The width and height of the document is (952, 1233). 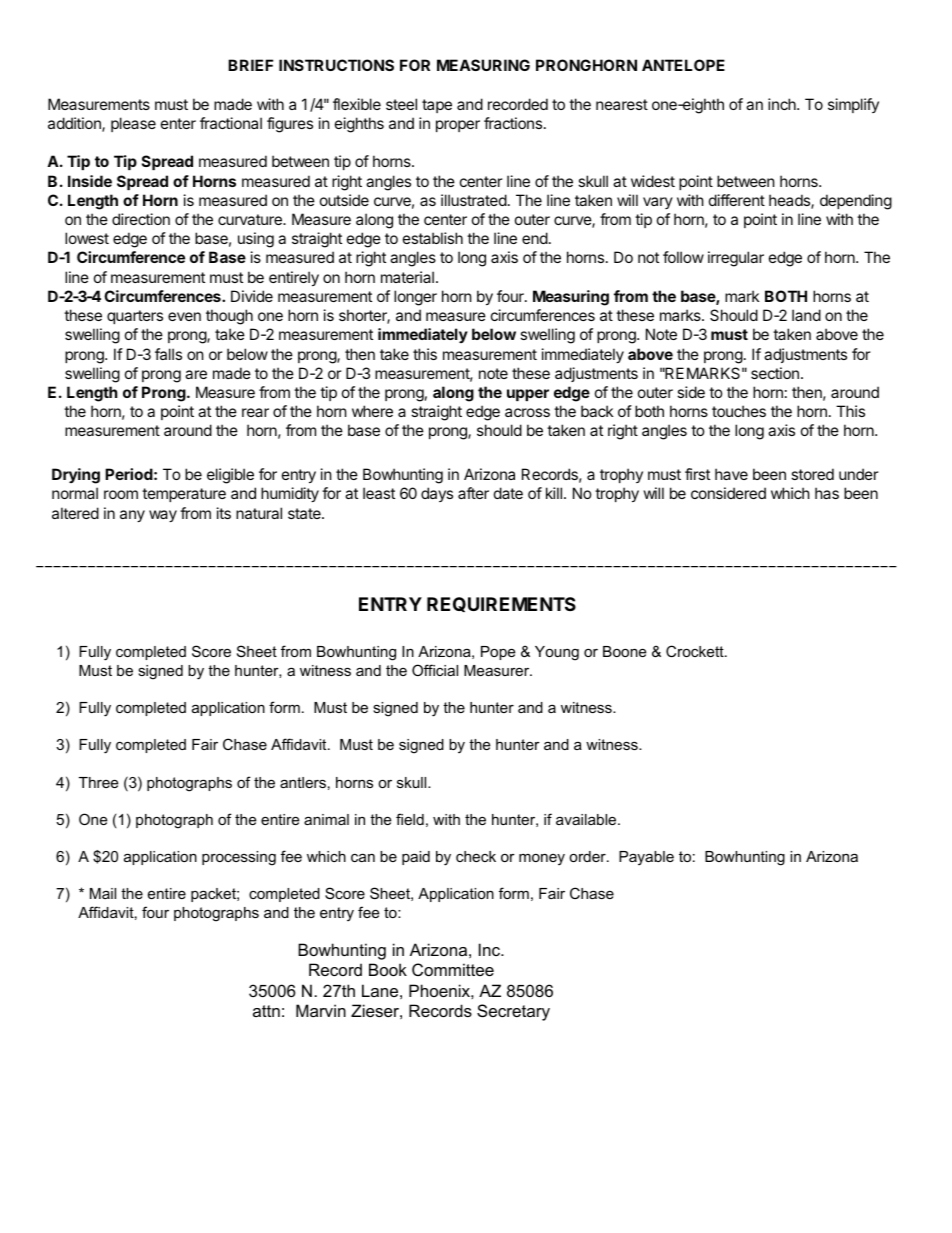 What do you see at coordinates (407, 277) in the document?
I see `material` at bounding box center [407, 277].
